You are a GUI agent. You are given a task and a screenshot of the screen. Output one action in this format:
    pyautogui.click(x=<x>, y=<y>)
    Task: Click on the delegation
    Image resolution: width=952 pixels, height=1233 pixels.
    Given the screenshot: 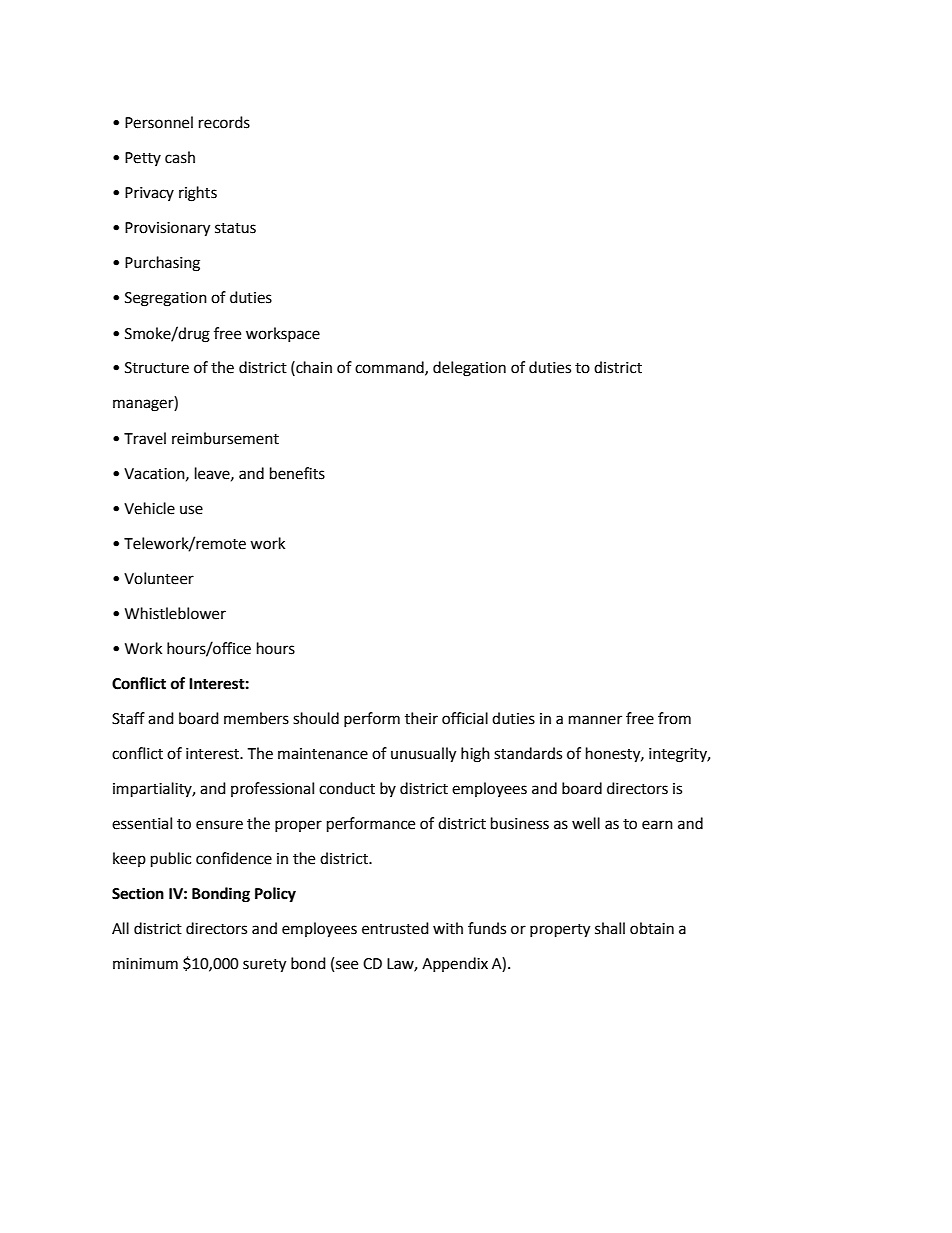 What is the action you would take?
    pyautogui.click(x=469, y=369)
